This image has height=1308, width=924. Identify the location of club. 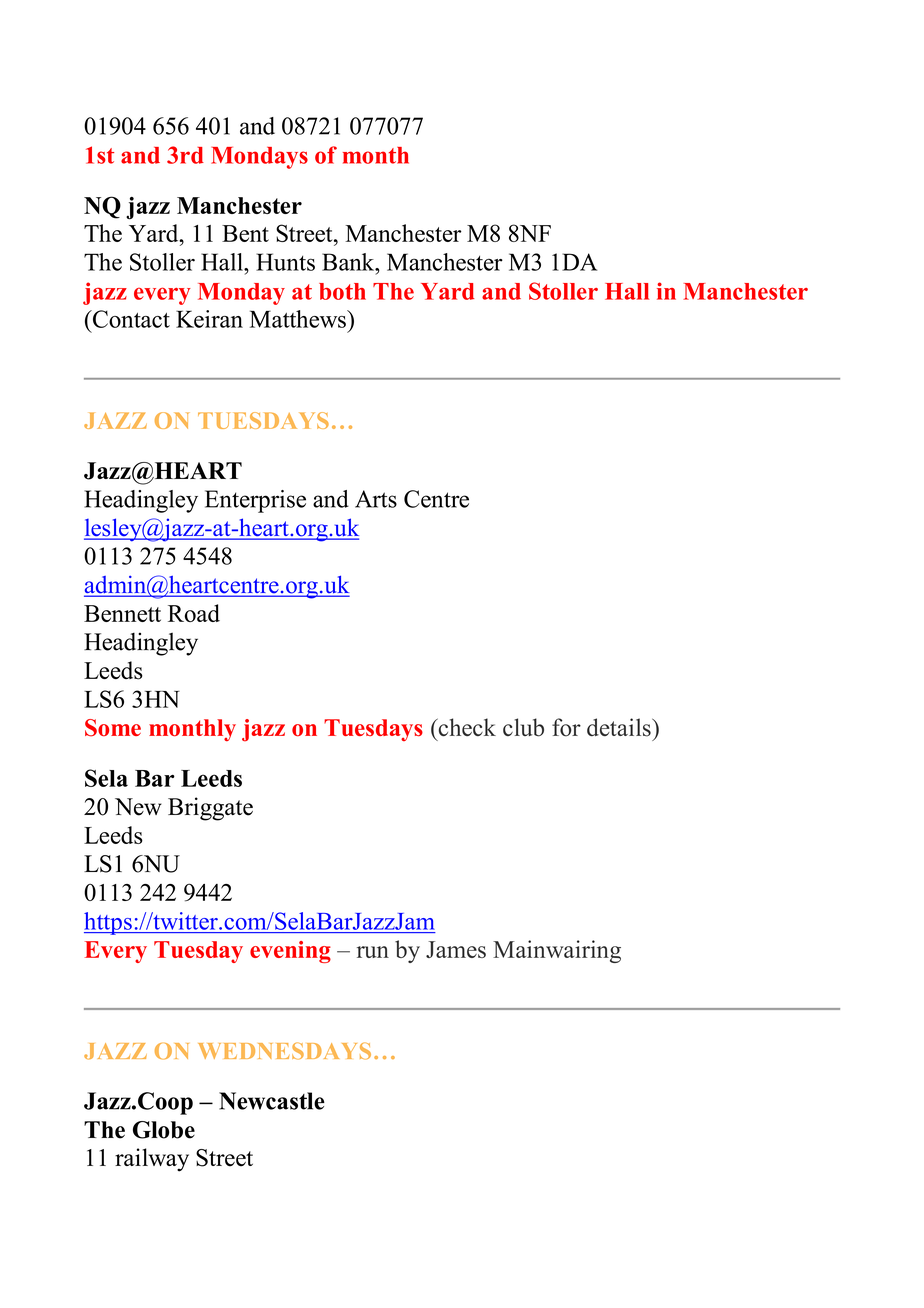
(523, 727).
